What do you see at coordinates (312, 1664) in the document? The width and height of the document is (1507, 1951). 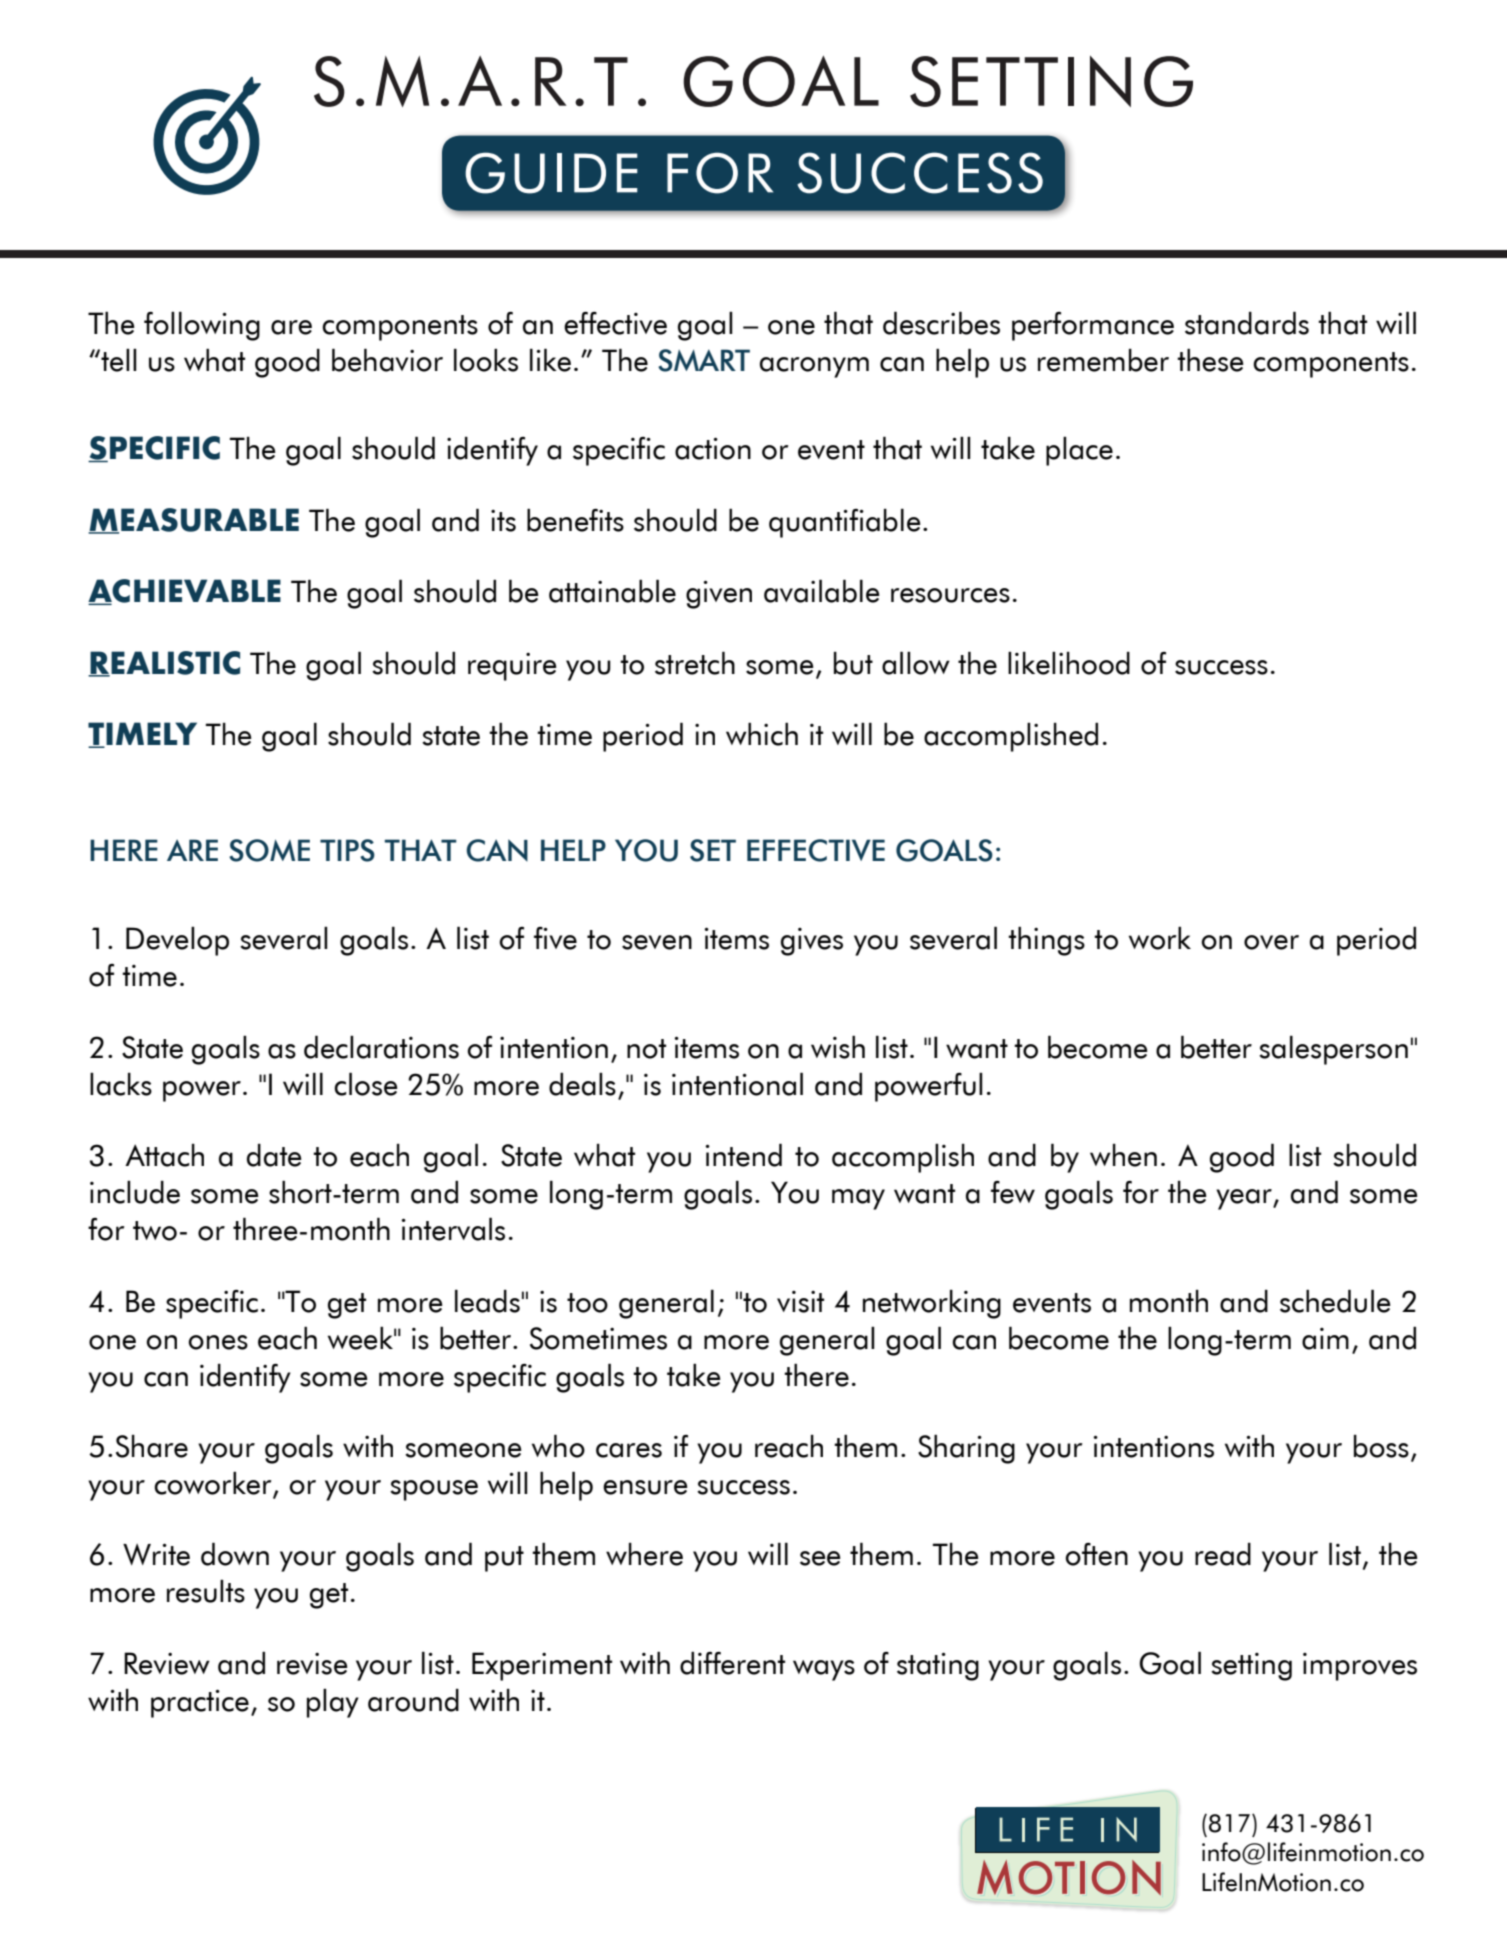 I see `revise` at bounding box center [312, 1664].
